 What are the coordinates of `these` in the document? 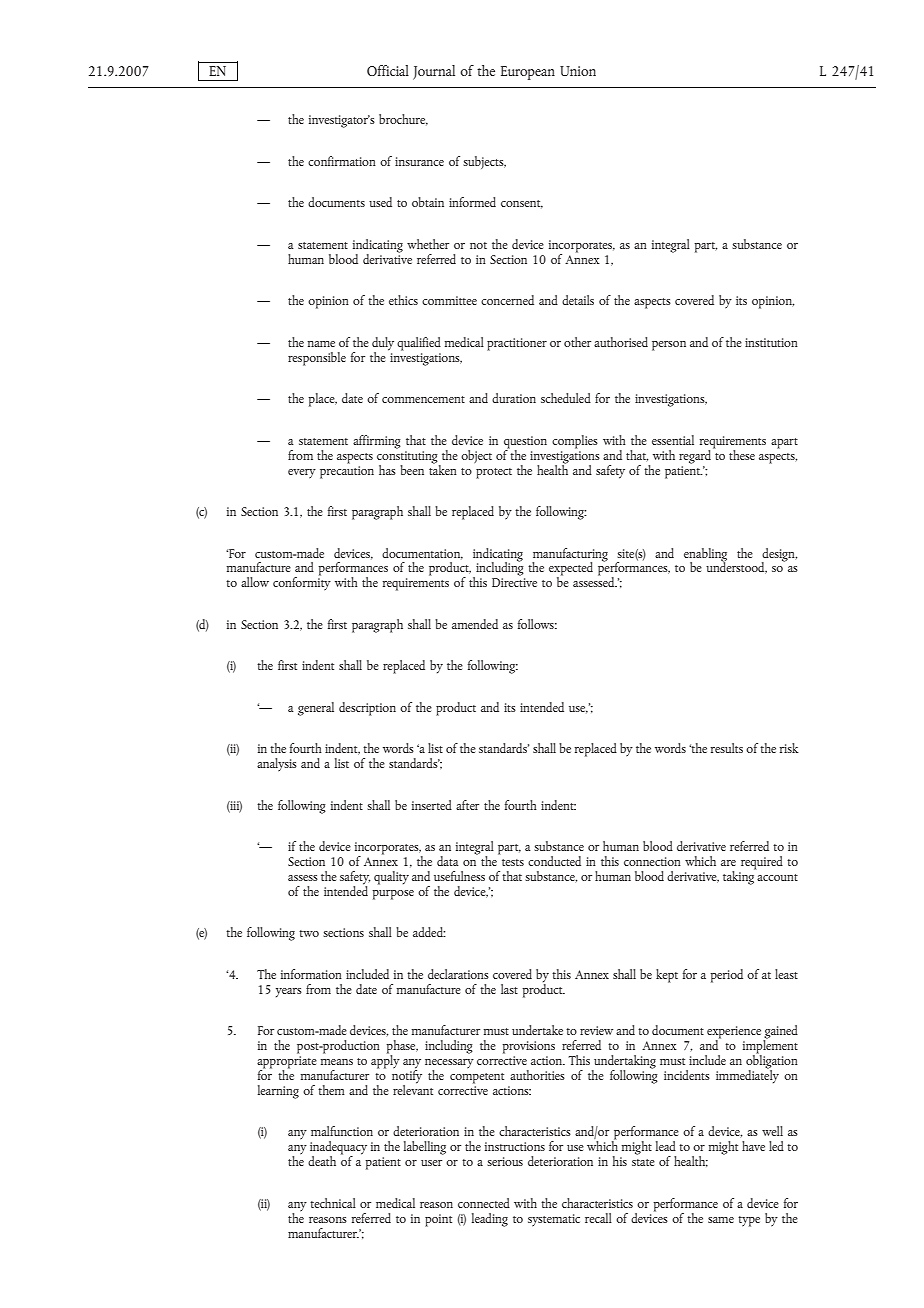 It's located at (742, 455).
